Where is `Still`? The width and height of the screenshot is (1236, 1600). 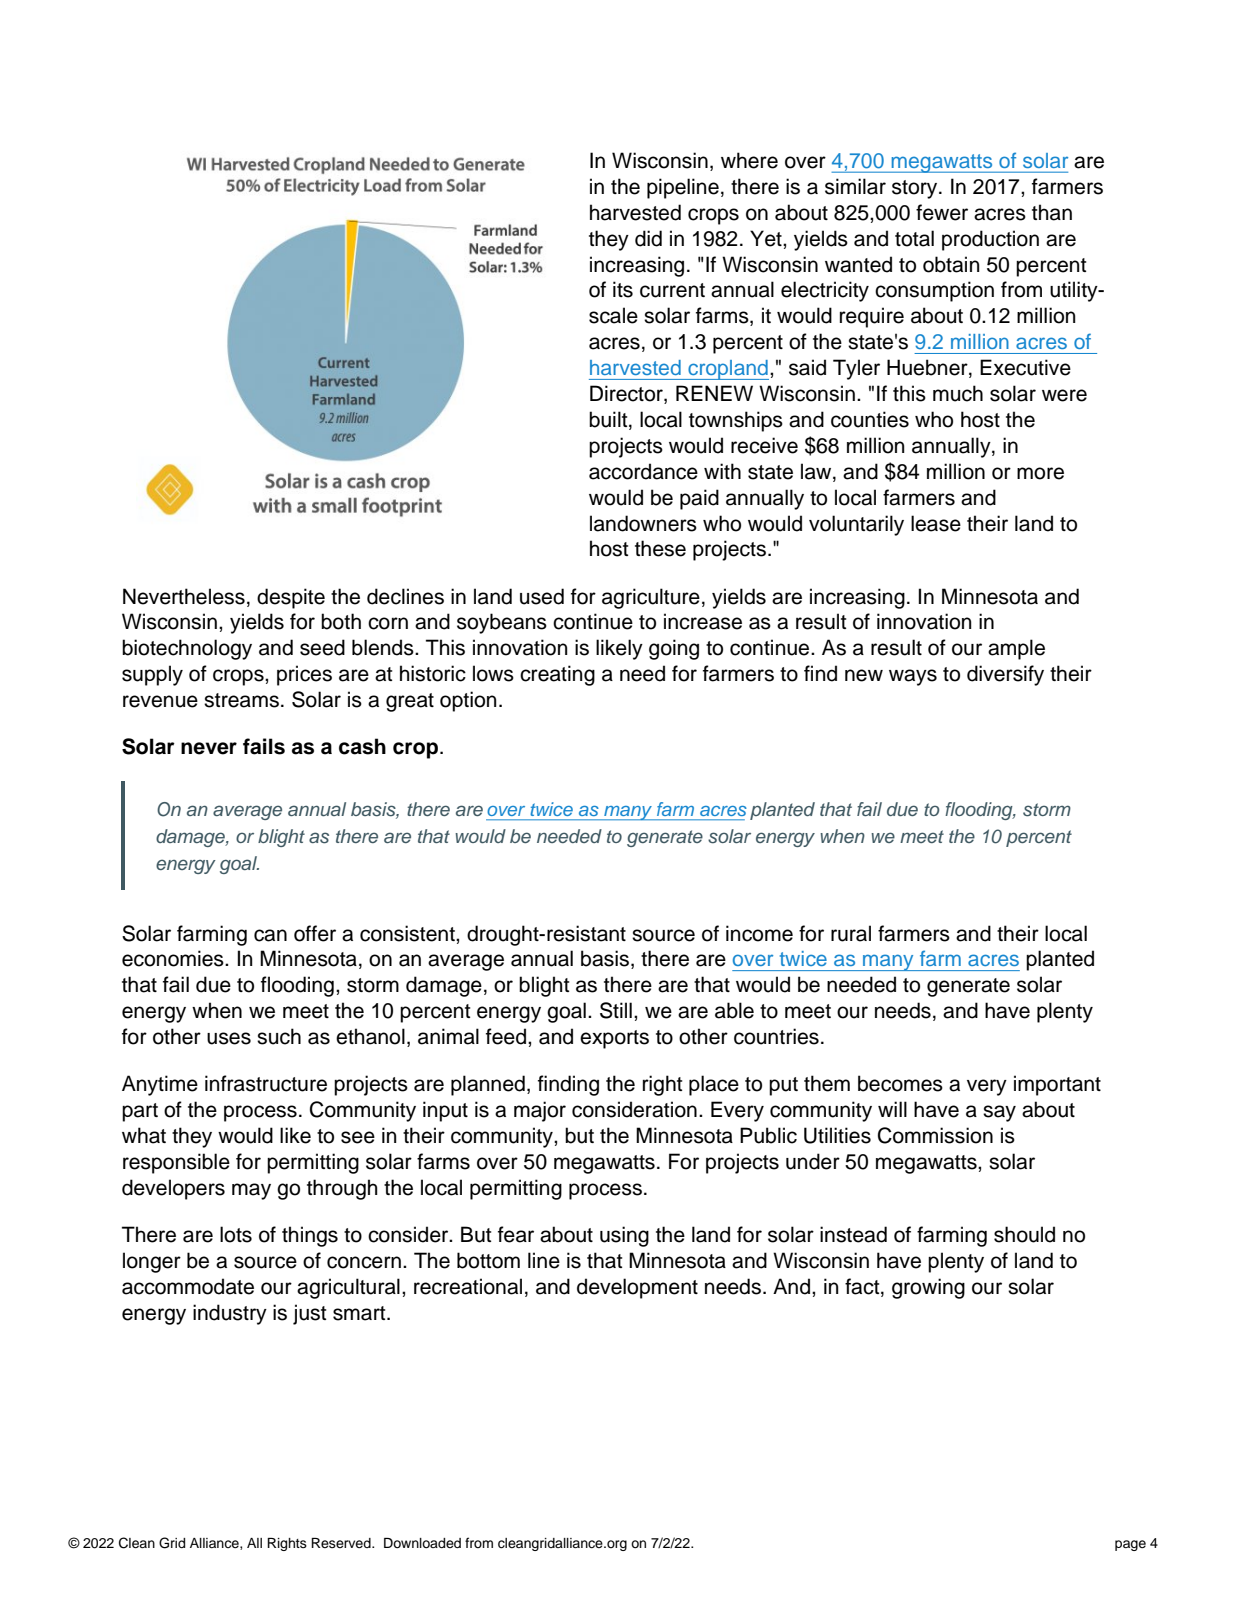 Still is located at coordinates (616, 1010).
